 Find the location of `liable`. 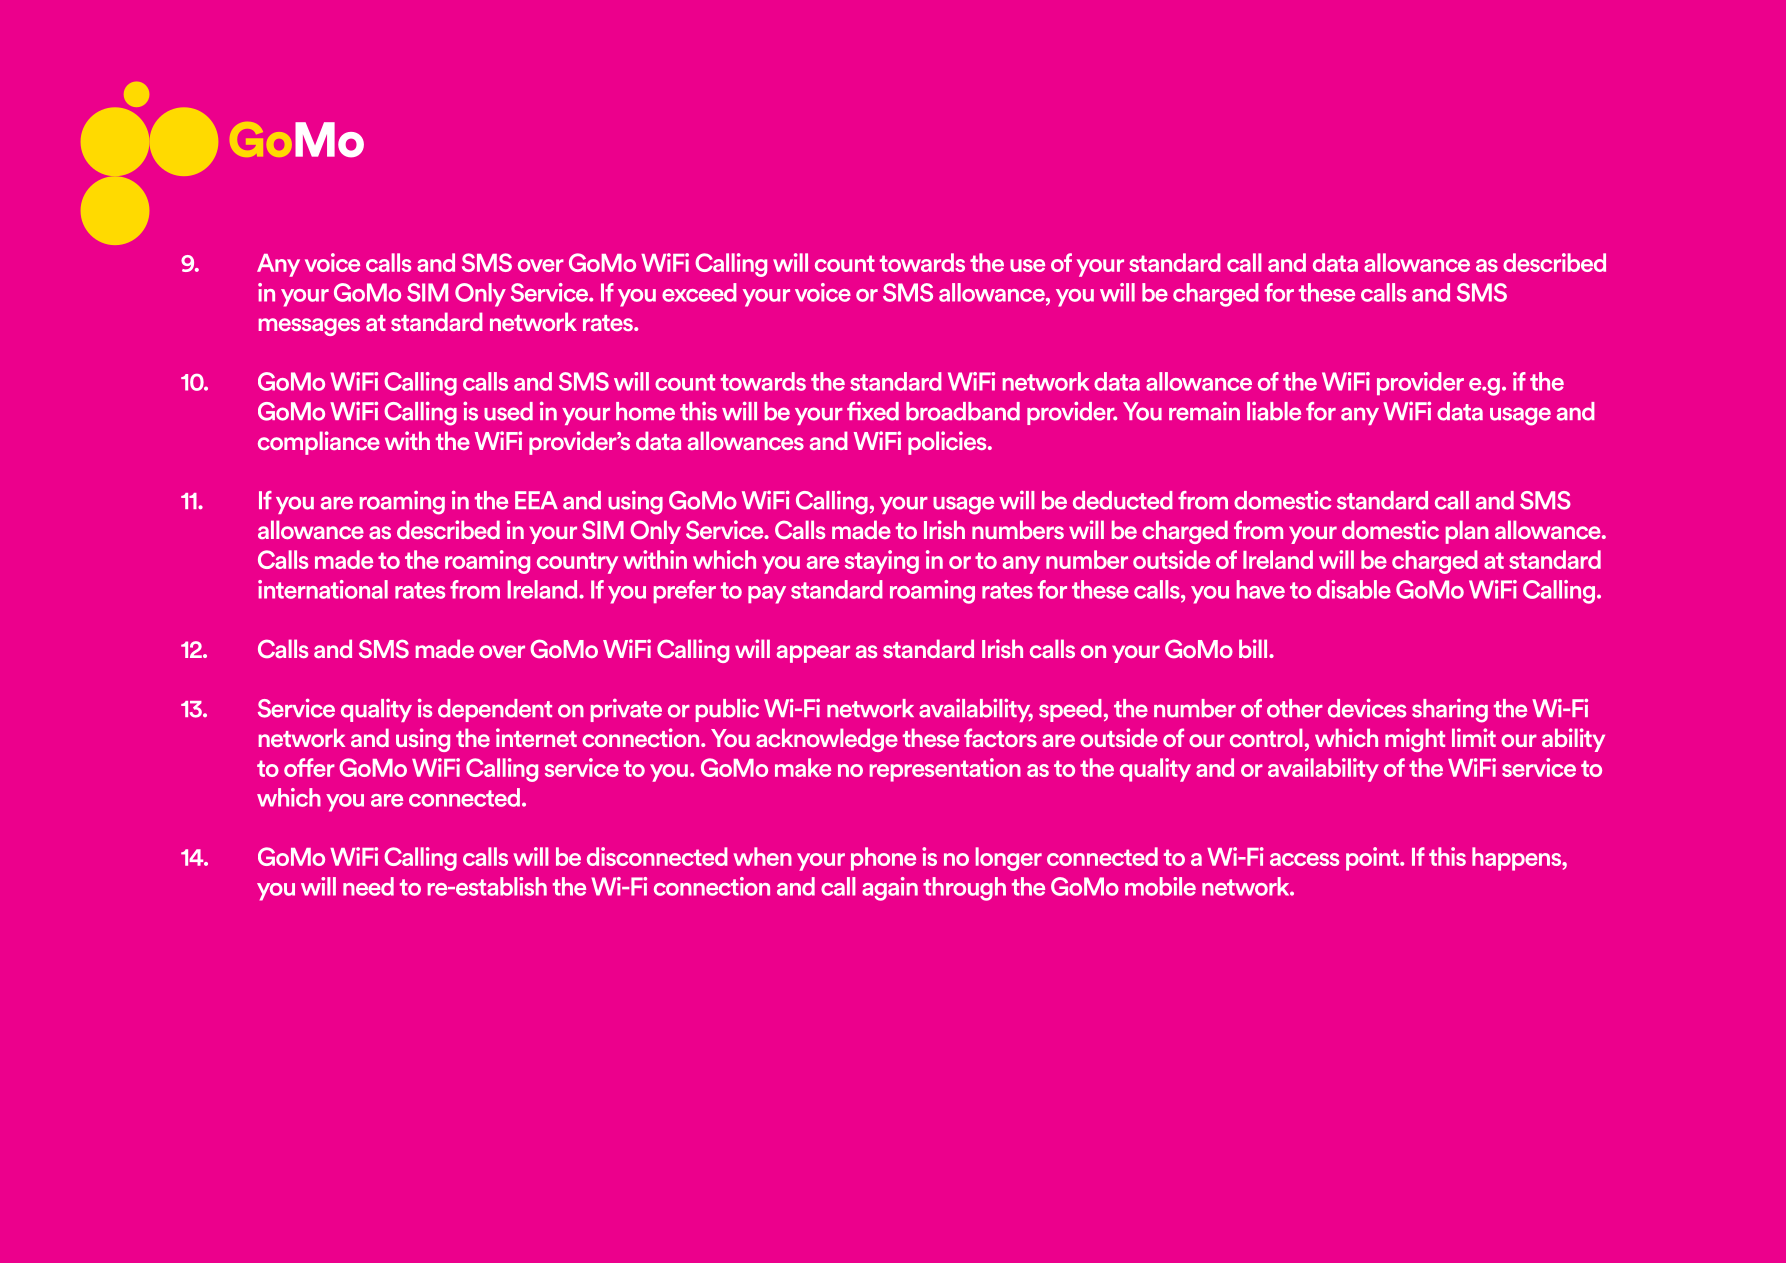

liable is located at coordinates (1274, 411).
